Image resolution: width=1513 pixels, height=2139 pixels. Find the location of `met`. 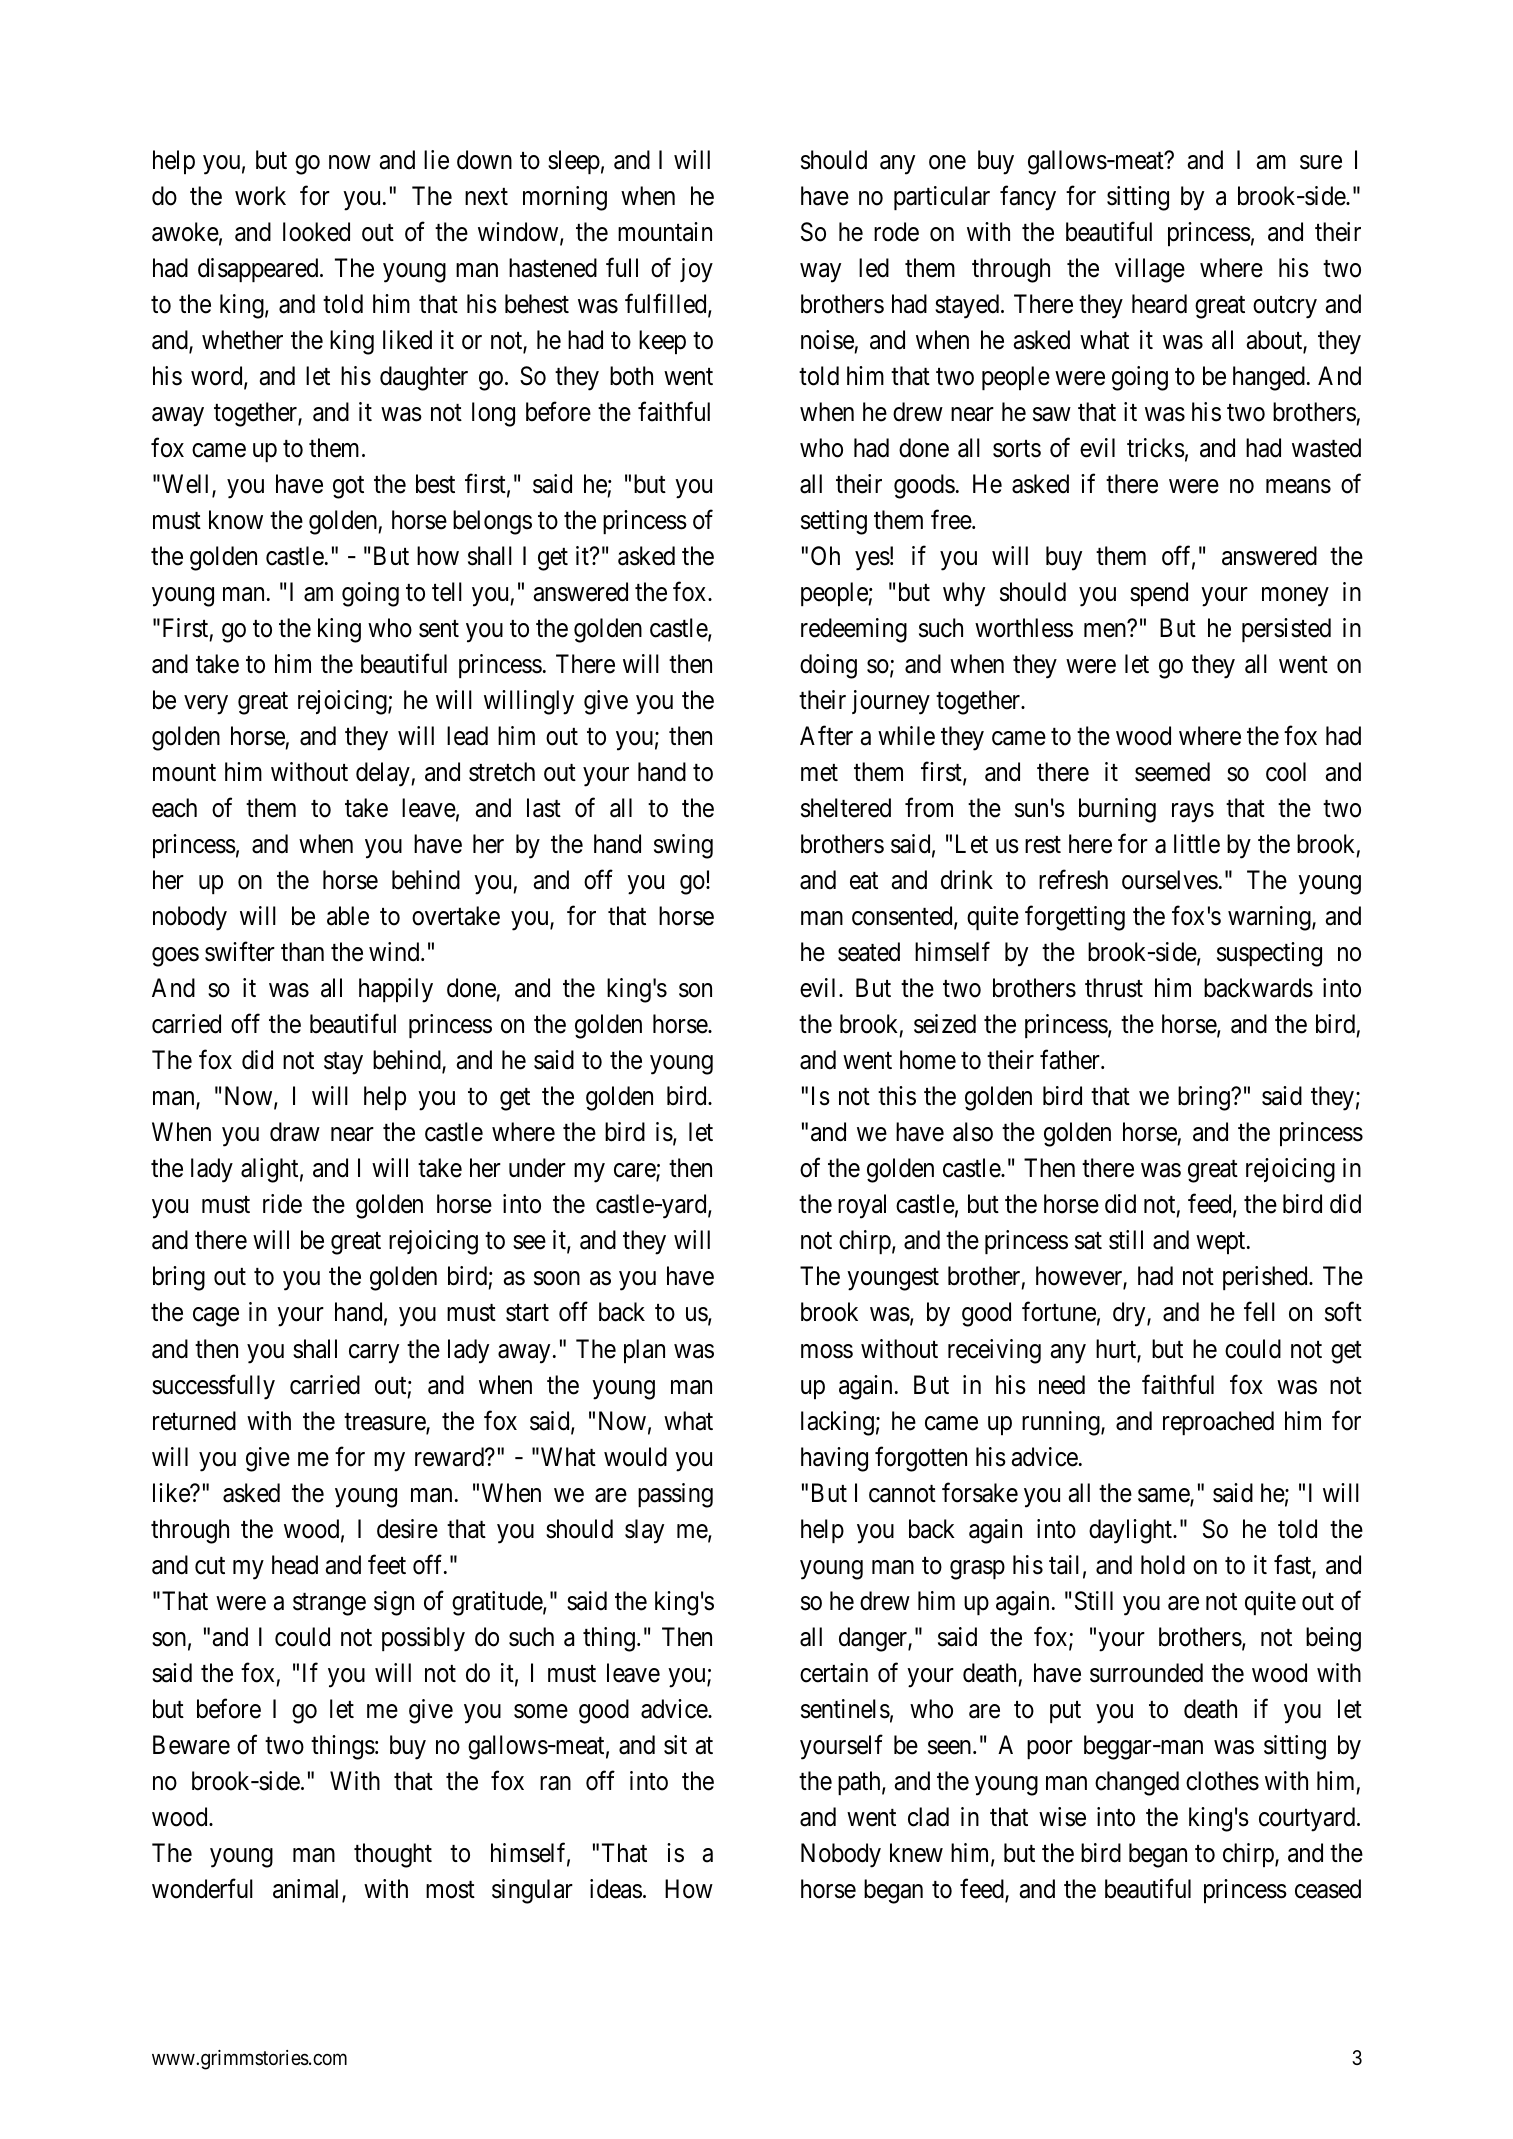

met is located at coordinates (819, 773).
